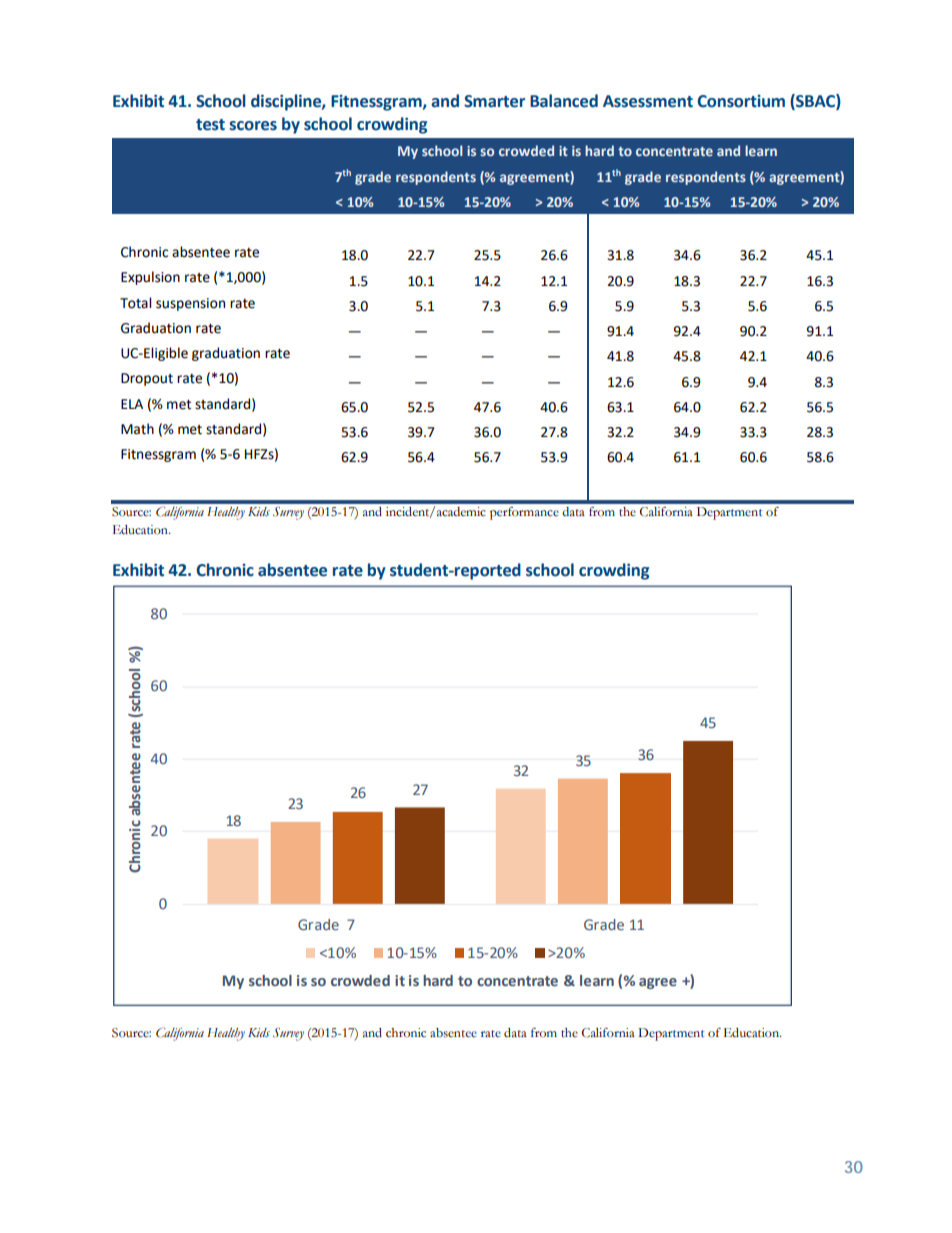 Image resolution: width=952 pixels, height=1233 pixels. What do you see at coordinates (210, 125) in the document?
I see `test` at bounding box center [210, 125].
